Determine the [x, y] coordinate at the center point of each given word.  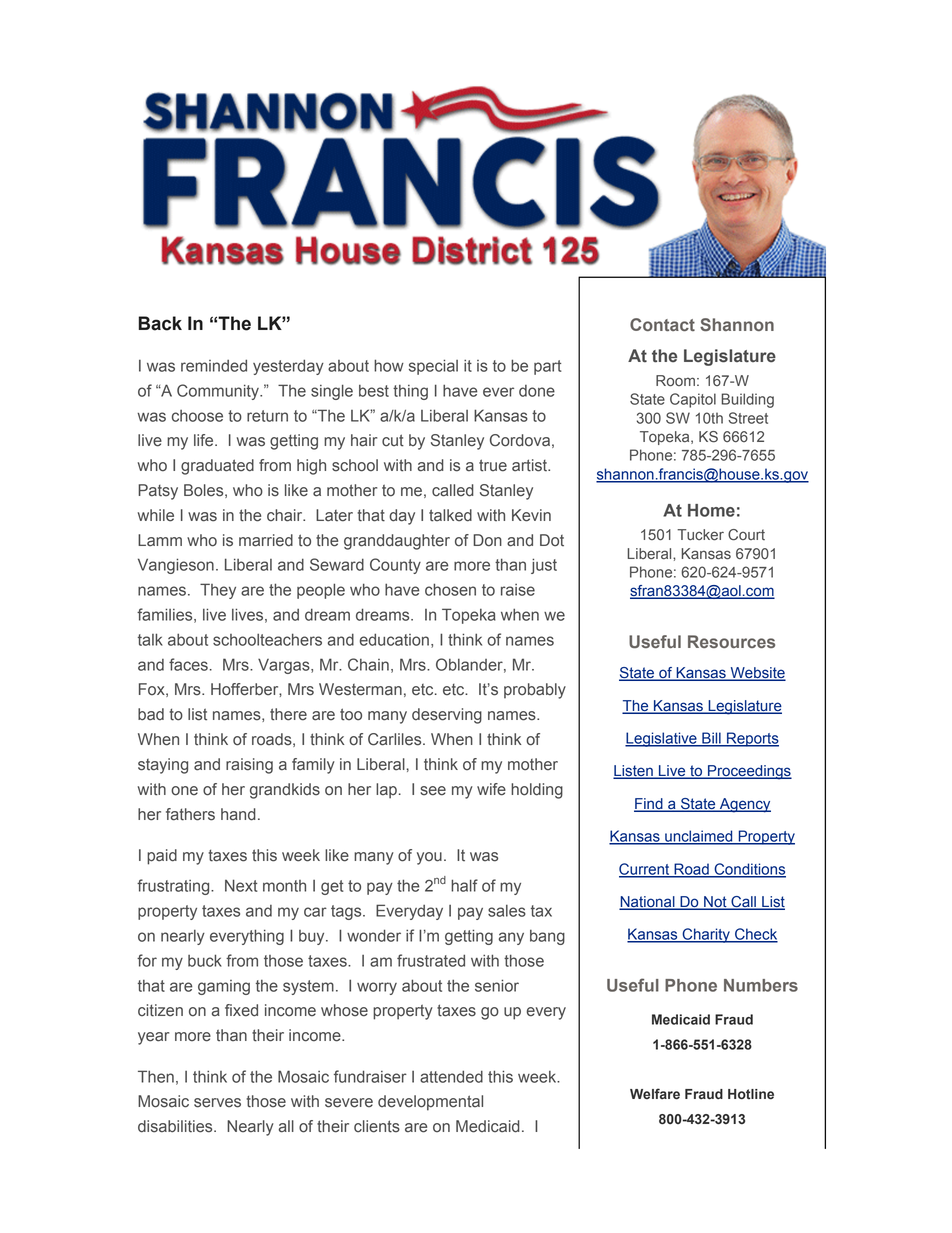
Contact [662, 324]
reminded [214, 365]
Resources [731, 641]
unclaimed [699, 837]
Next [241, 885]
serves [217, 1103]
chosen [450, 589]
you [429, 858]
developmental [430, 1103]
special [433, 367]
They [218, 591]
